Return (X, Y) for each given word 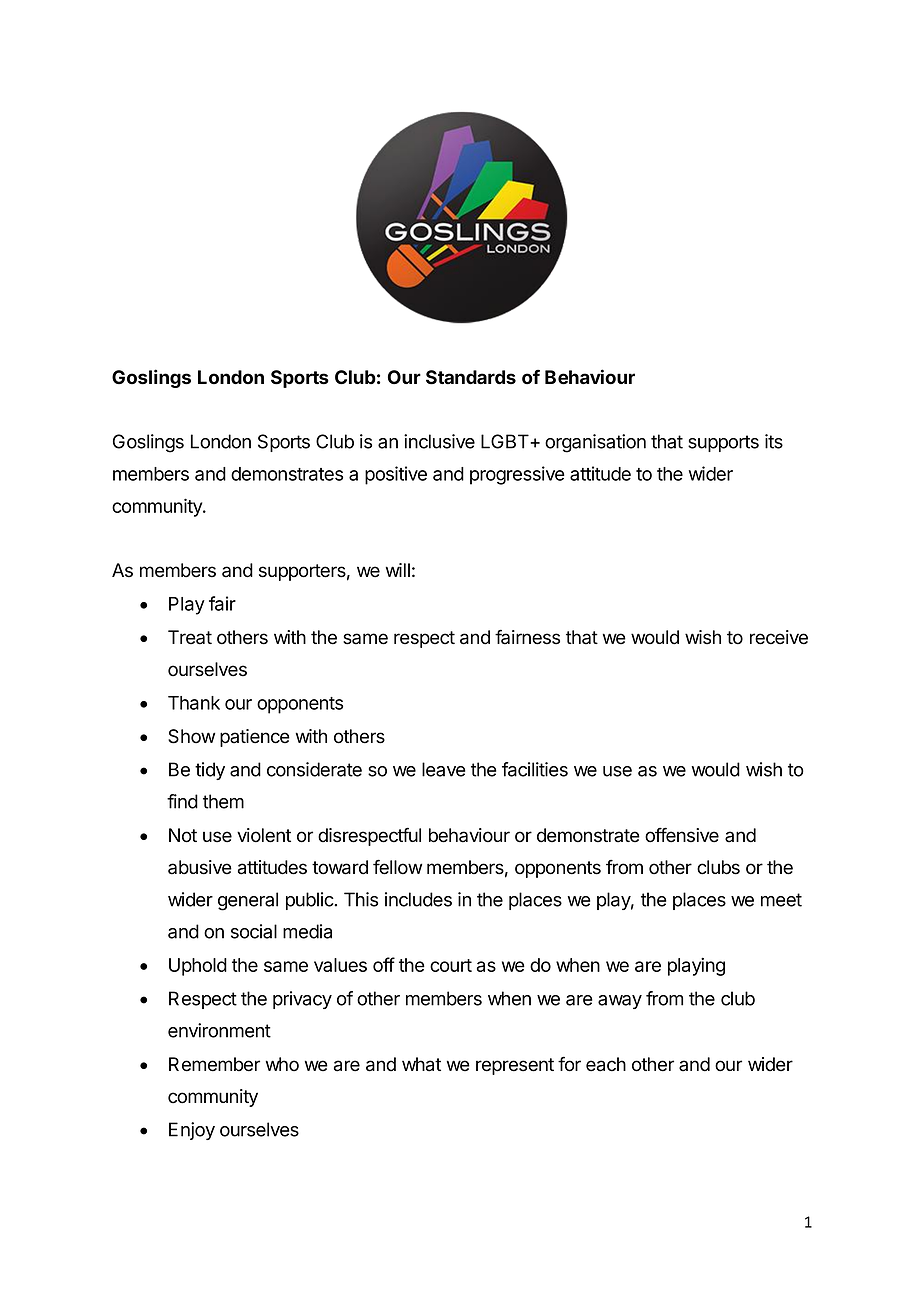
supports (723, 443)
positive (396, 475)
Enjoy (192, 1131)
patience (255, 738)
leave (444, 769)
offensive (682, 835)
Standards (471, 377)
